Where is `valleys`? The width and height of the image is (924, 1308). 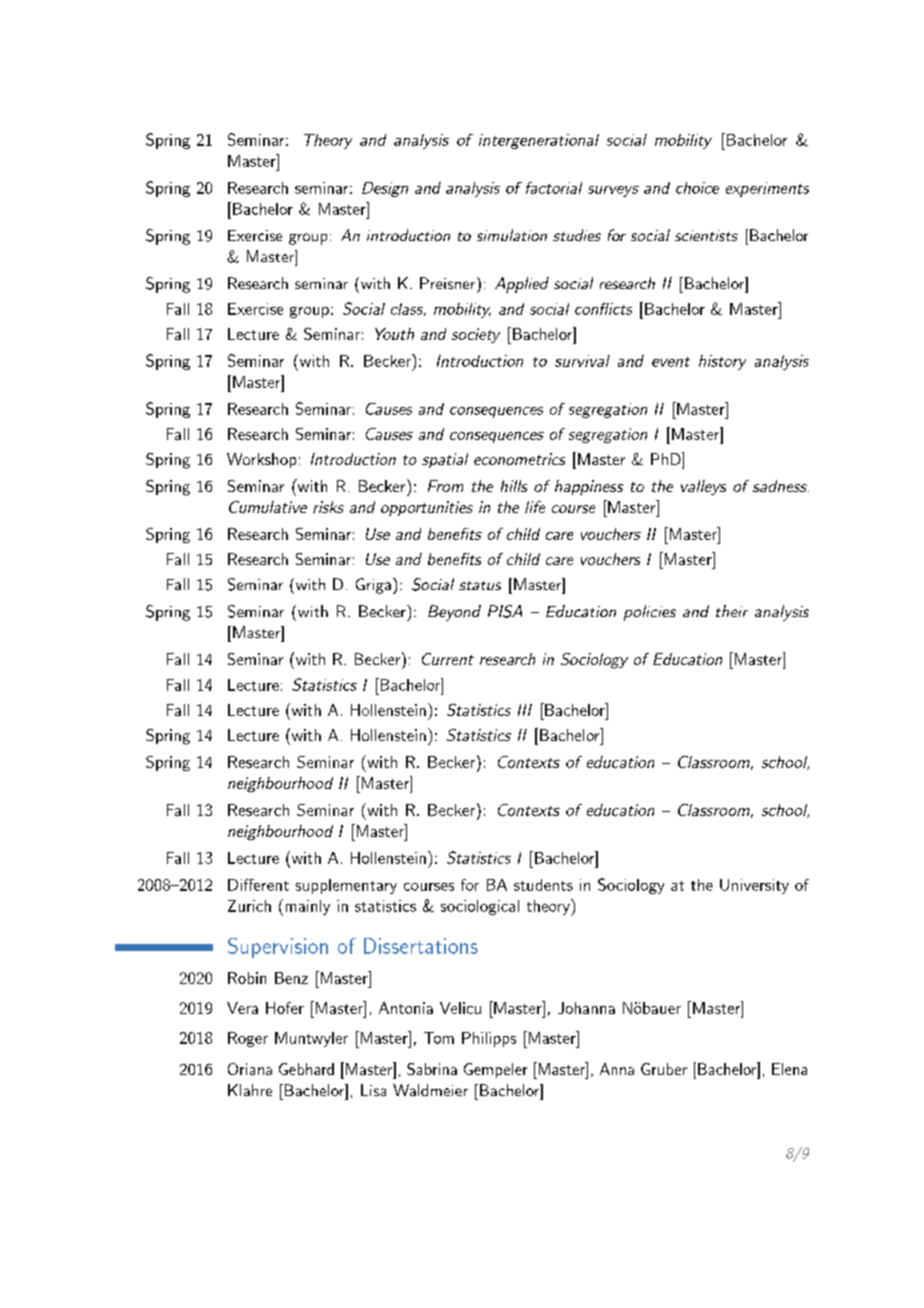 valleys is located at coordinates (703, 487).
